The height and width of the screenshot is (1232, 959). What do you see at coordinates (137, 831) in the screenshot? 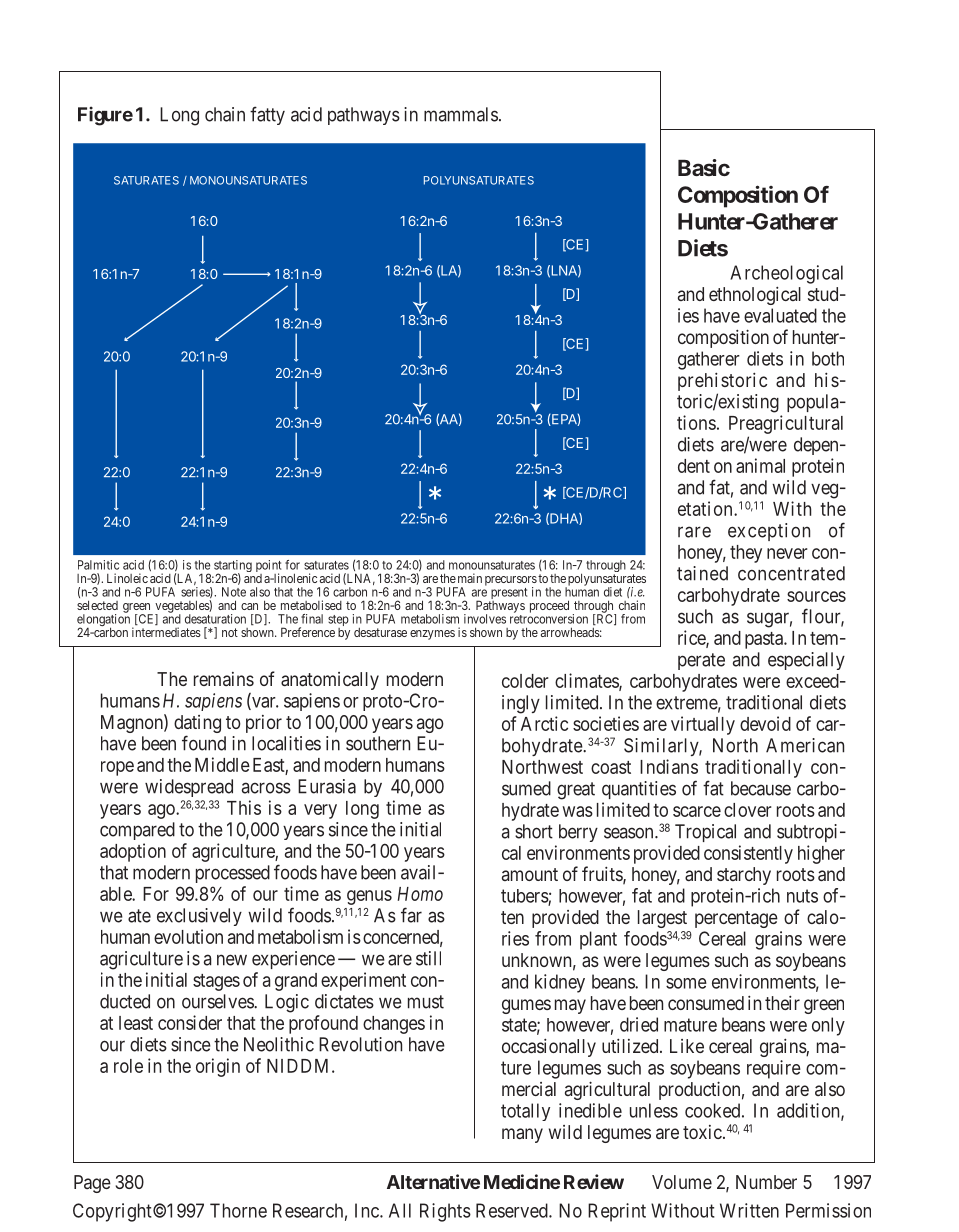
I see `compared` at bounding box center [137, 831].
